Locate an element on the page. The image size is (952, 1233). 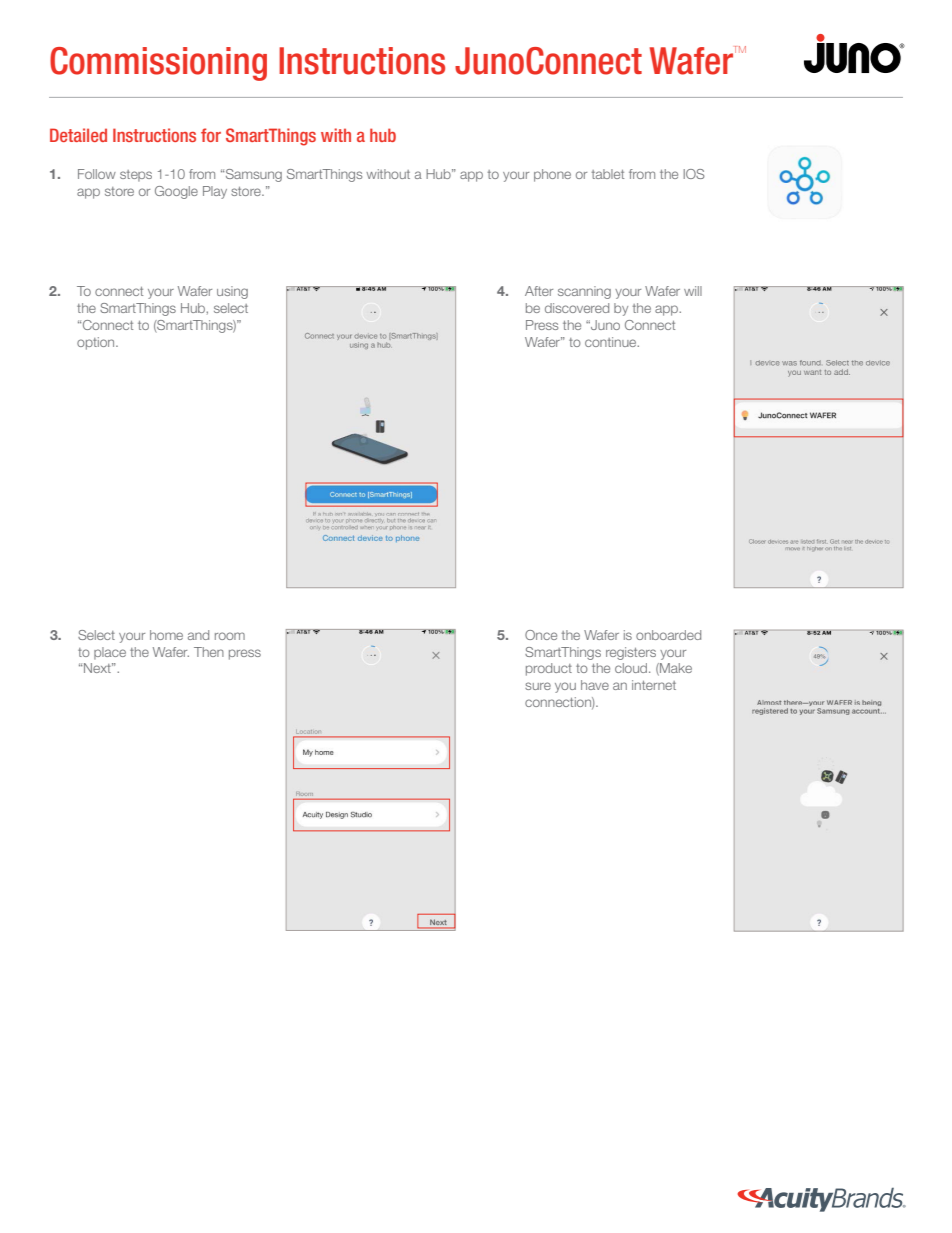
IOS is located at coordinates (694, 174).
